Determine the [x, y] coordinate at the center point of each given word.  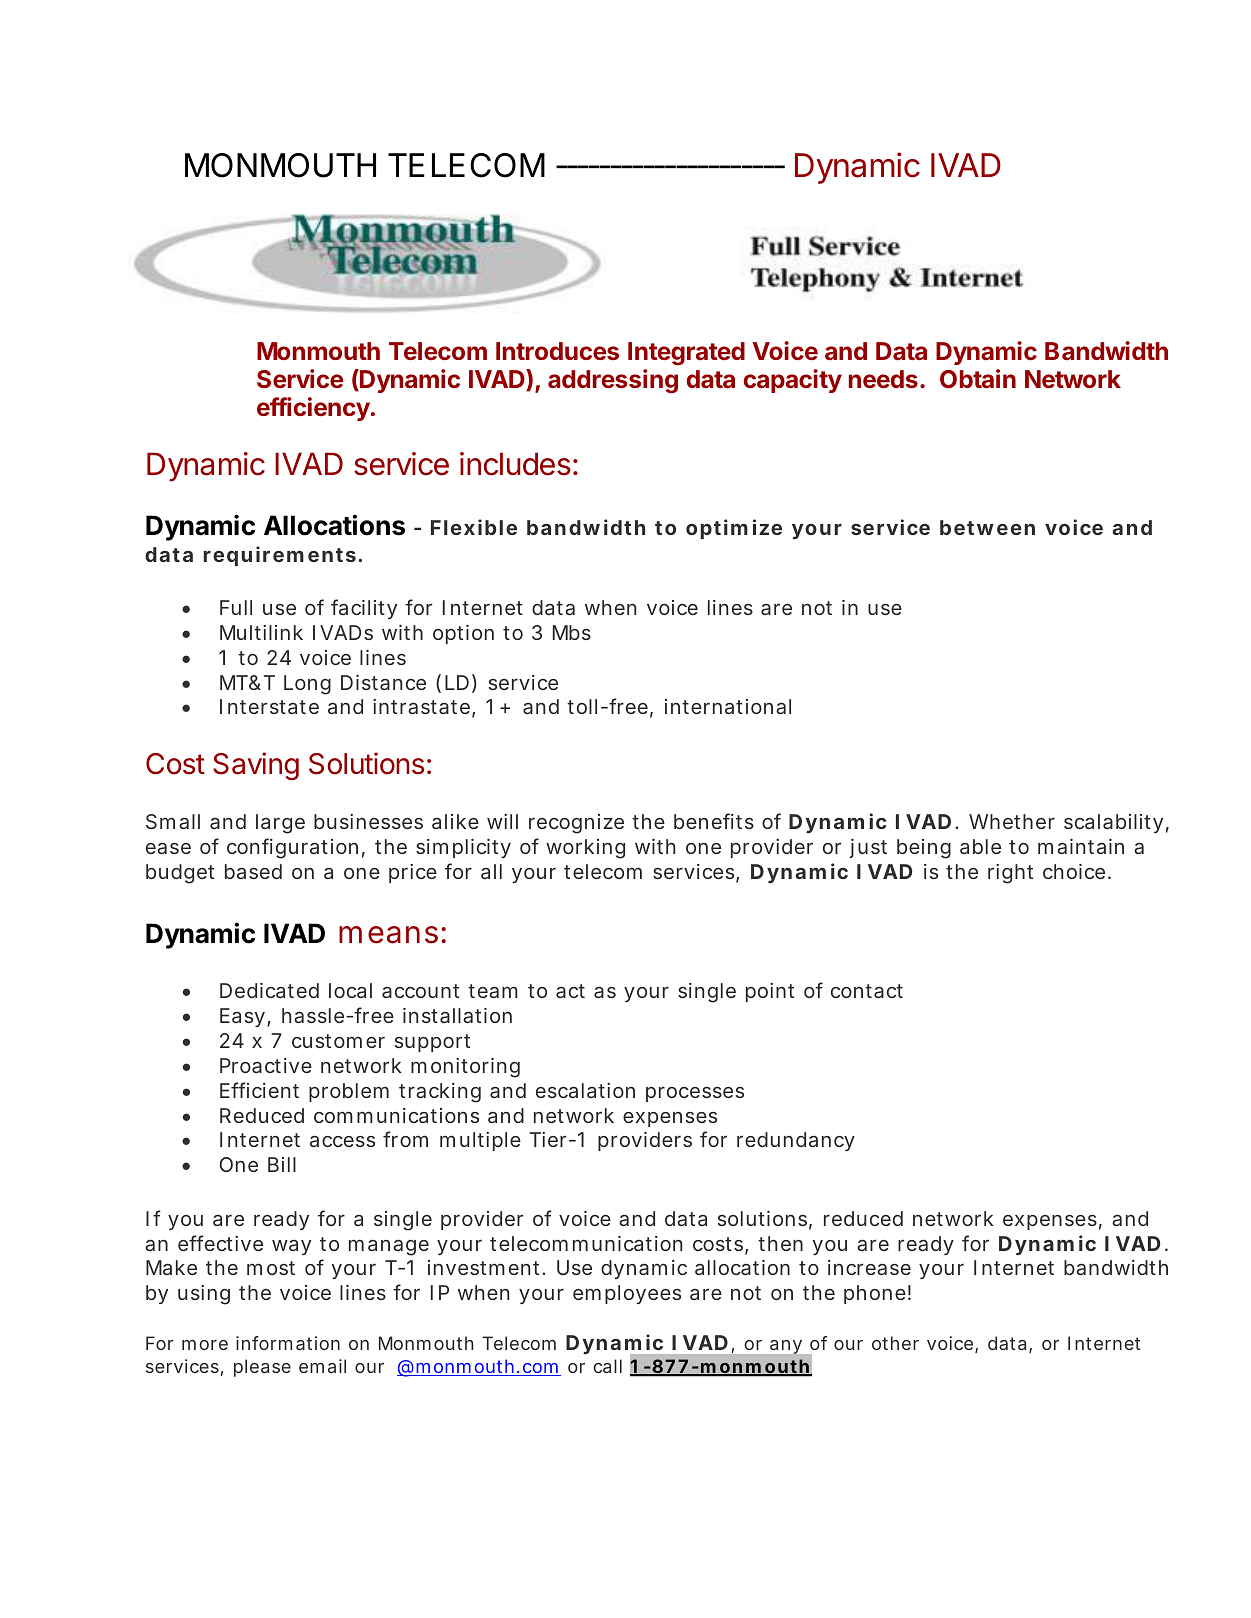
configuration [292, 848]
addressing [613, 381]
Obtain [978, 378]
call [607, 1366]
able [980, 846]
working [585, 849]
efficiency [314, 409]
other [895, 1343]
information [288, 1343]
